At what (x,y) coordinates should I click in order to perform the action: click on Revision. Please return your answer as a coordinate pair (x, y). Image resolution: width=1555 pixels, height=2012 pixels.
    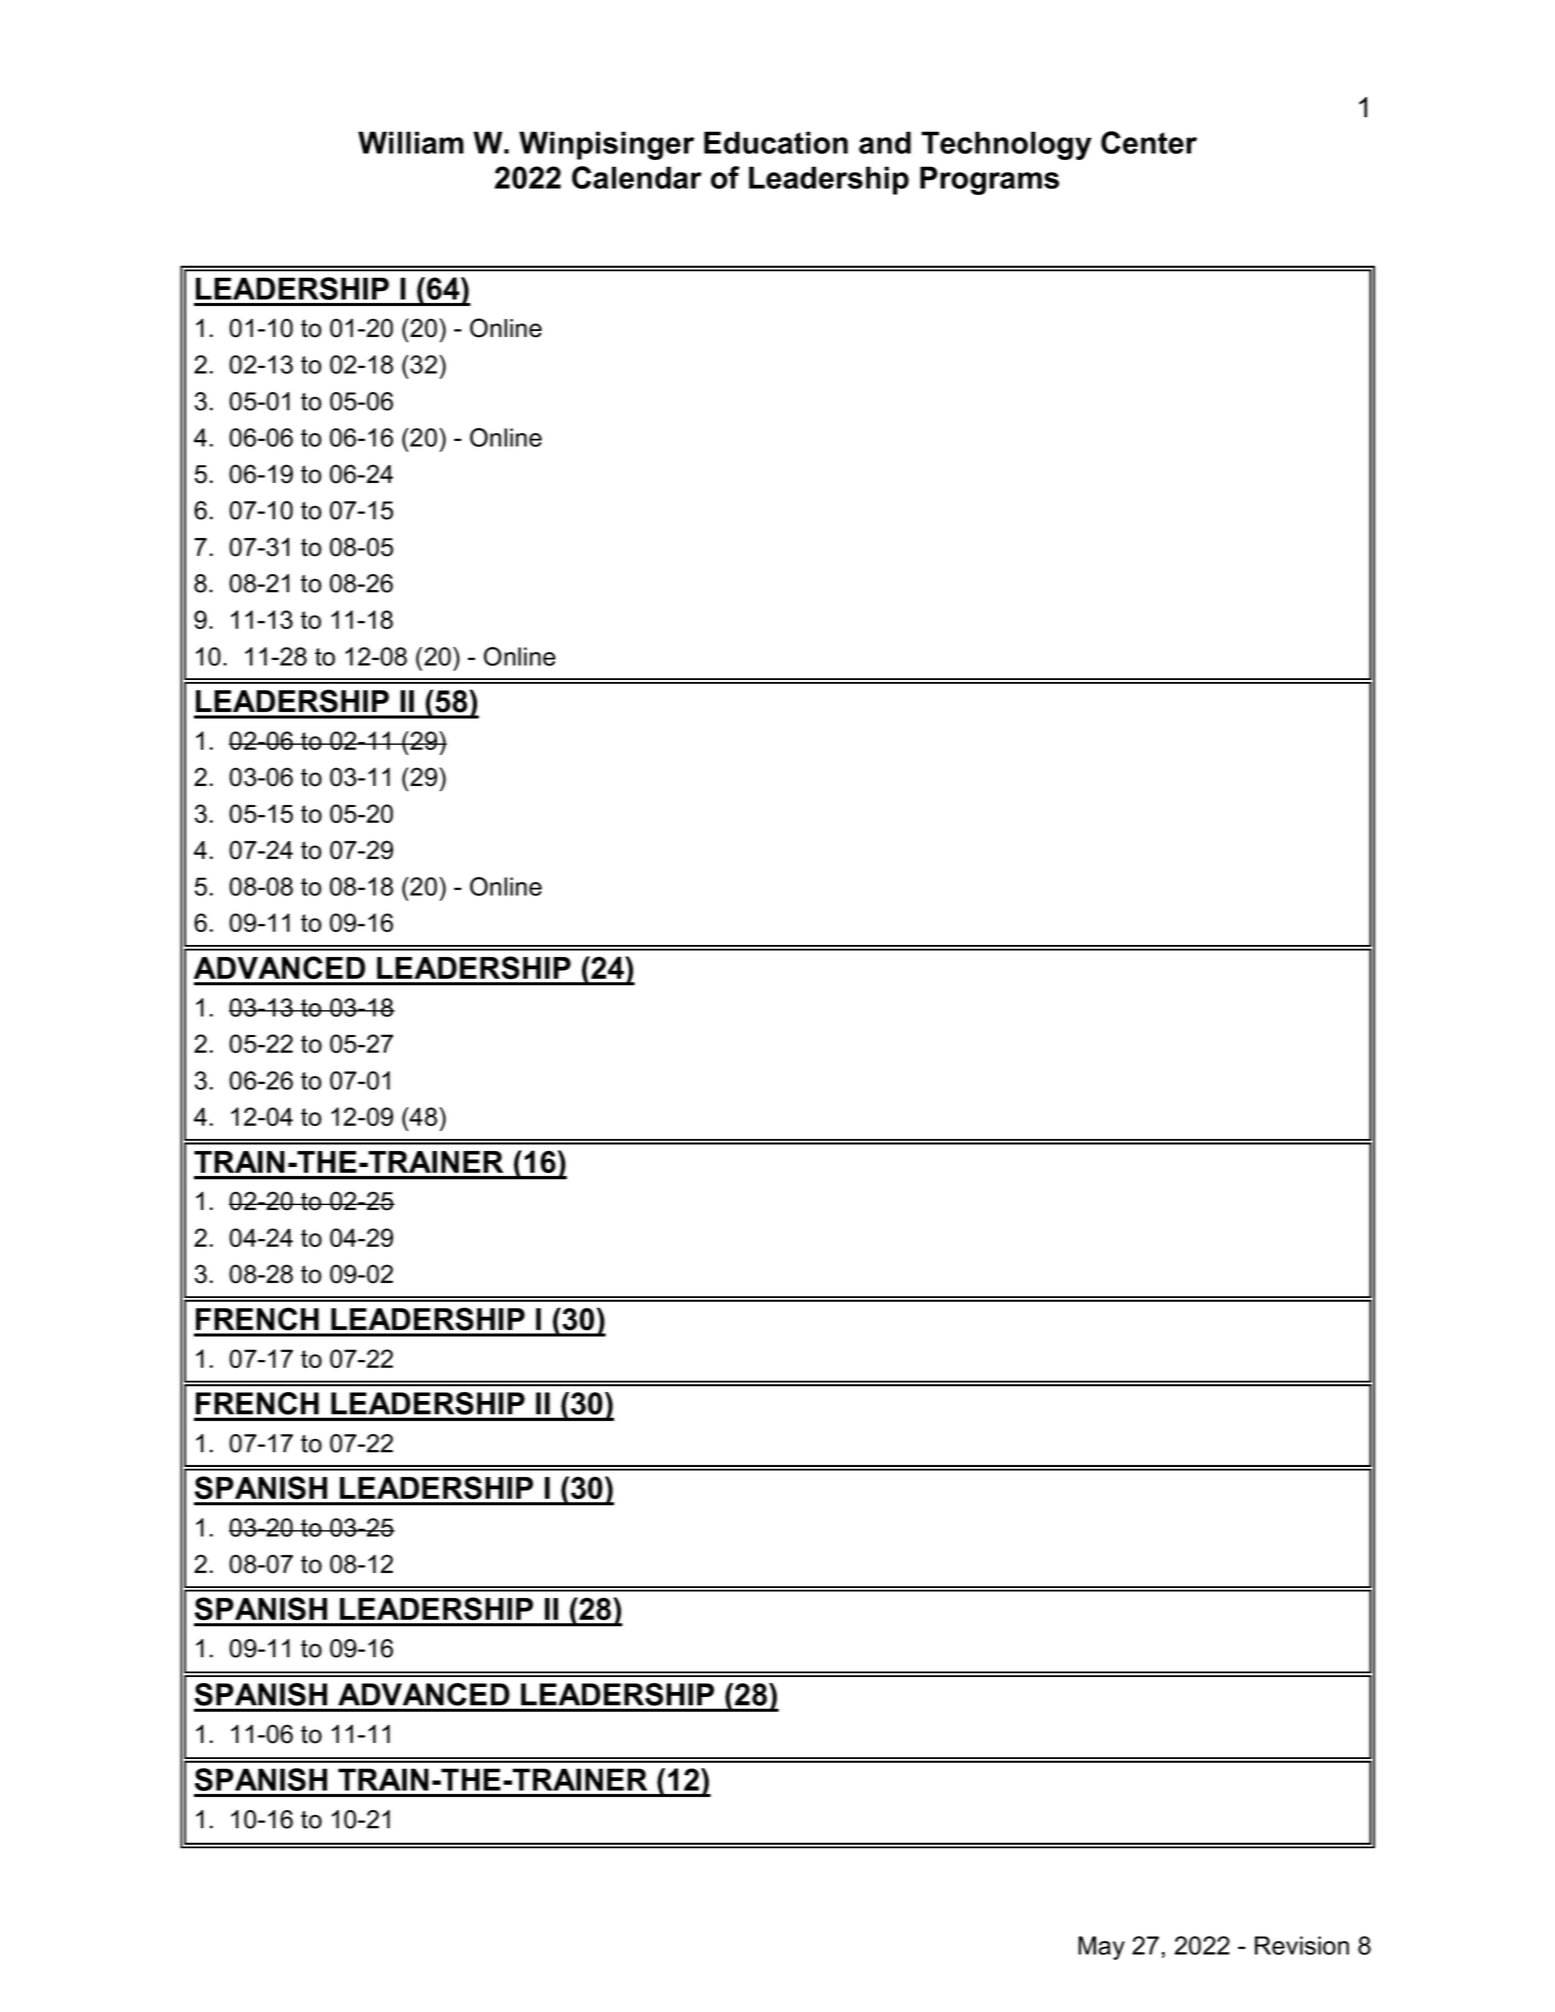
    Looking at the image, I should click on (1302, 1945).
